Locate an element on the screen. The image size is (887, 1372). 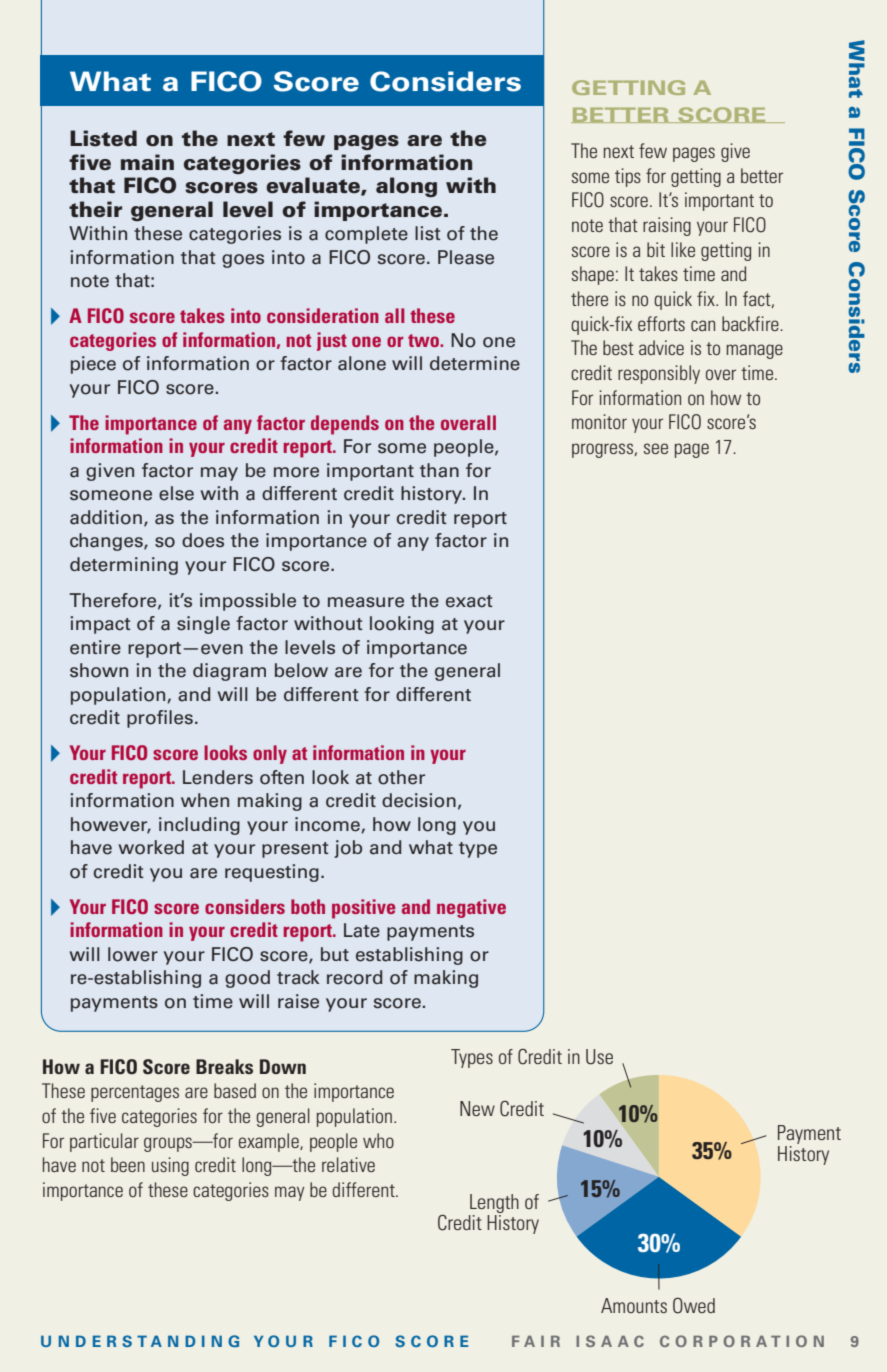
raising is located at coordinates (667, 226).
